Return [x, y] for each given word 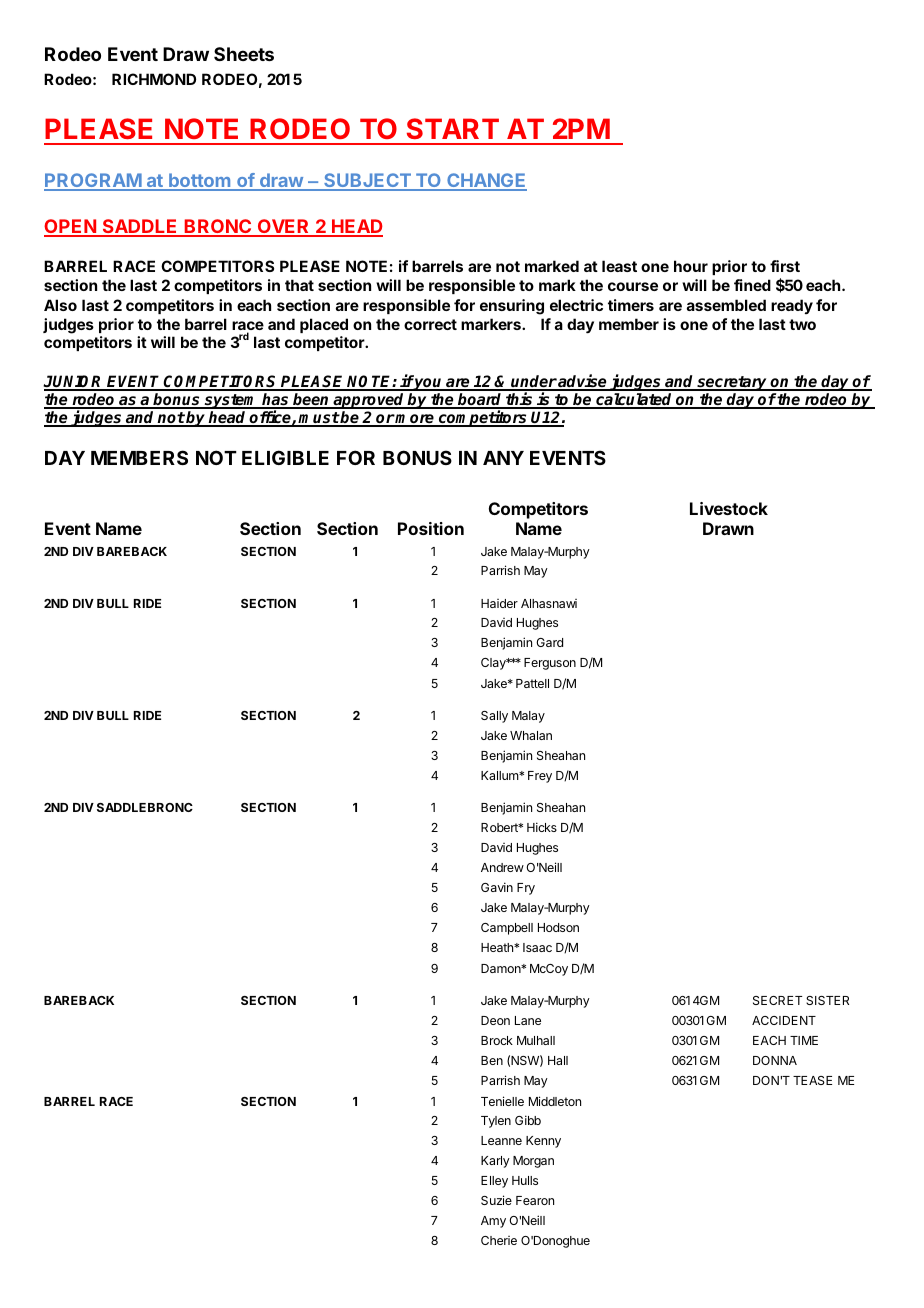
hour [691, 266]
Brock [497, 1040]
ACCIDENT [784, 1020]
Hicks [542, 827]
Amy [493, 1222]
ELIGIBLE [285, 457]
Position [431, 528]
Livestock [729, 508]
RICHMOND [154, 79]
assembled [726, 305]
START [453, 128]
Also [60, 305]
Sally [494, 717]
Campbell [507, 929]
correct [430, 324]
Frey [540, 777]
